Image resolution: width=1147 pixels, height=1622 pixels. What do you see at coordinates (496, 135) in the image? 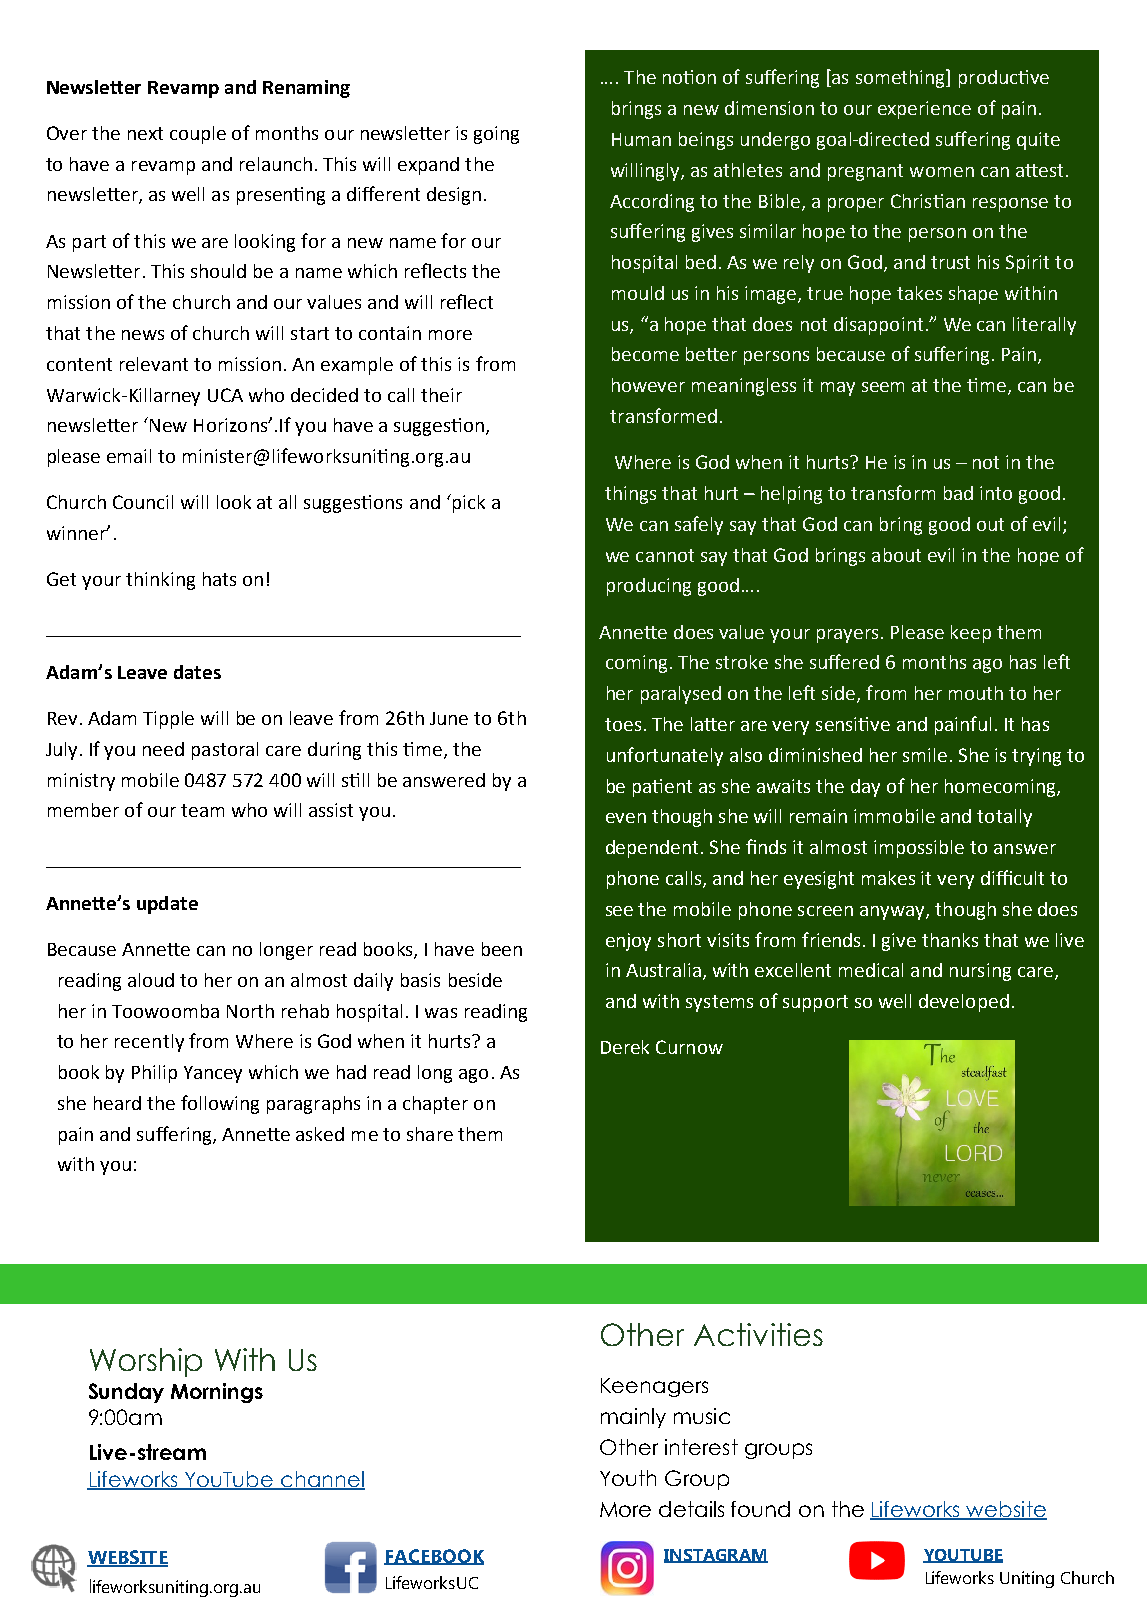
I see `going` at bounding box center [496, 135].
